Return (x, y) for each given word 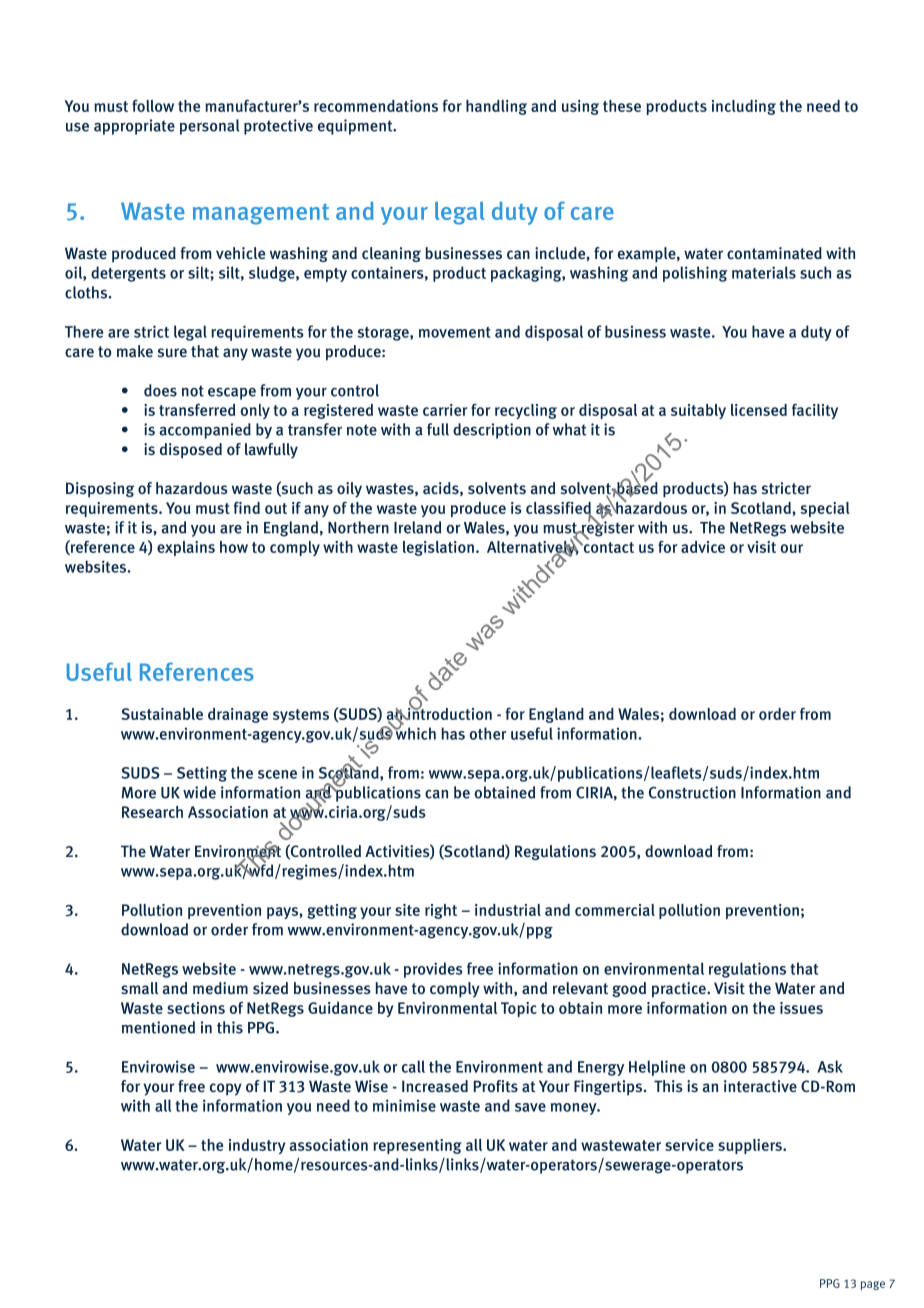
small (139, 988)
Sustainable (162, 714)
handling (496, 107)
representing (417, 1146)
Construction (692, 792)
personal (210, 127)
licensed (759, 410)
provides (433, 970)
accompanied (205, 431)
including (744, 107)
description (492, 431)
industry (257, 1146)
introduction (449, 712)
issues (801, 1008)
